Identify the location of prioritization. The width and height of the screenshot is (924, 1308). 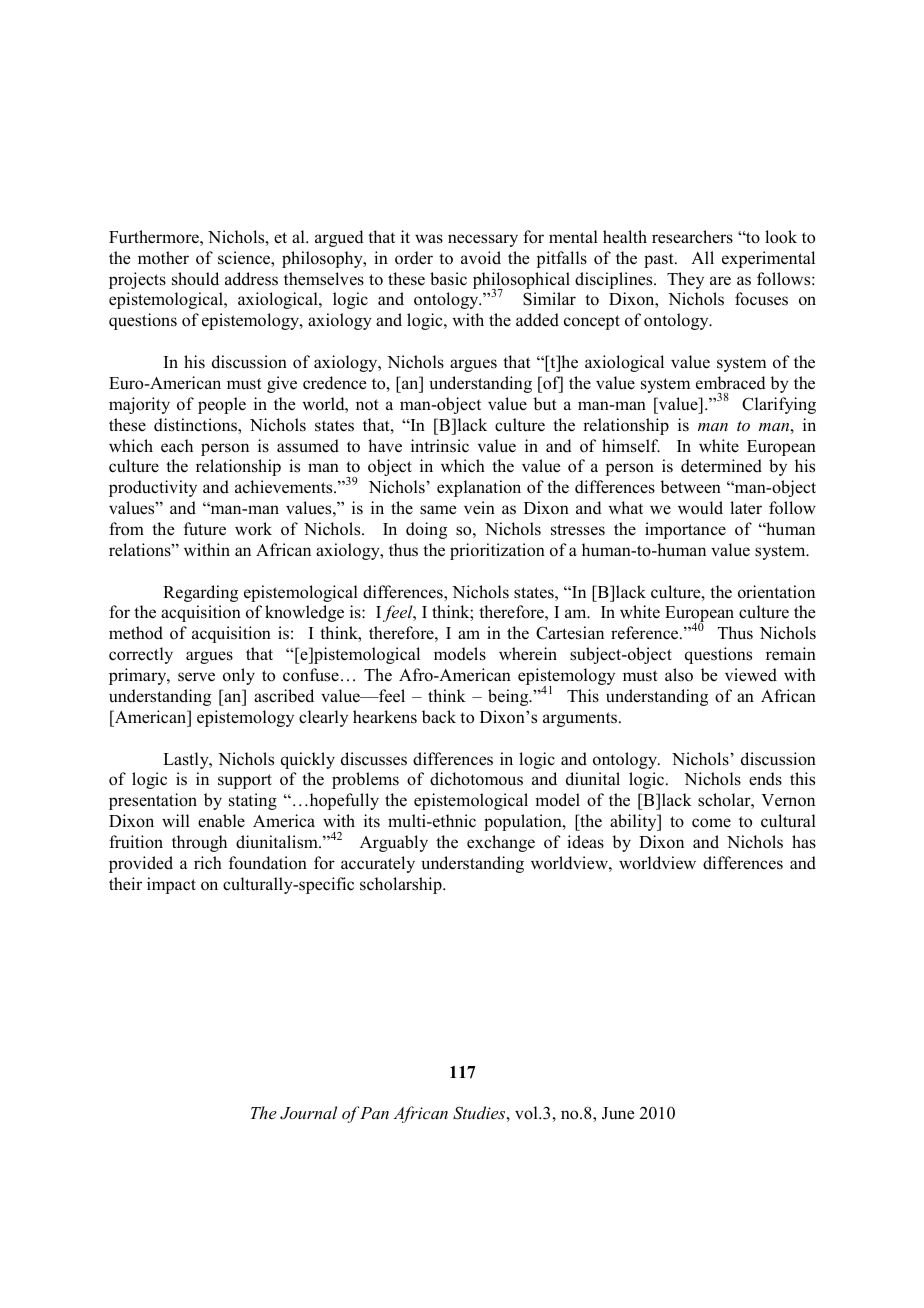
(497, 551).
